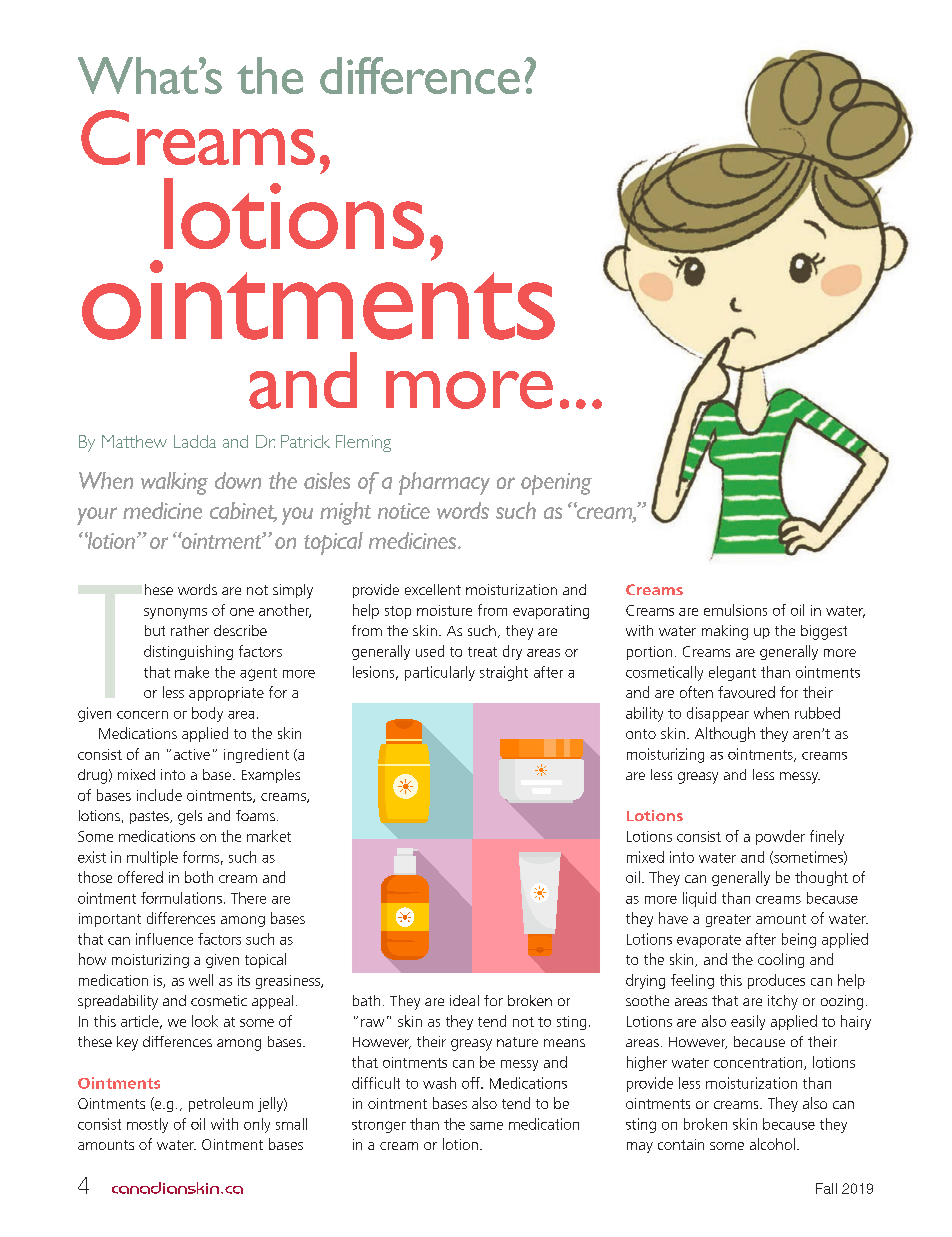  What do you see at coordinates (464, 1000) in the screenshot?
I see `ideal` at bounding box center [464, 1000].
